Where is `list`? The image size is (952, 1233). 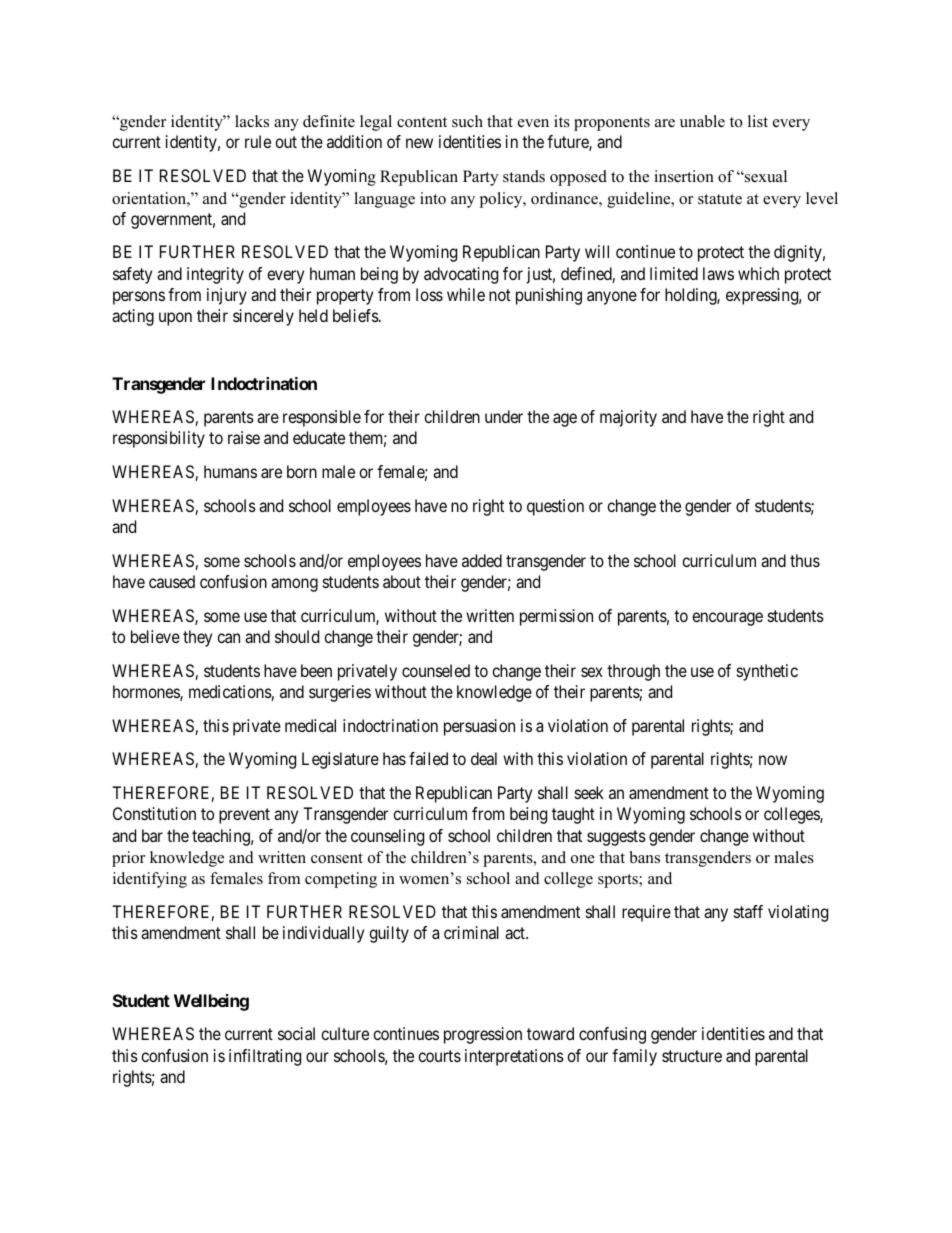
list is located at coordinates (758, 121).
